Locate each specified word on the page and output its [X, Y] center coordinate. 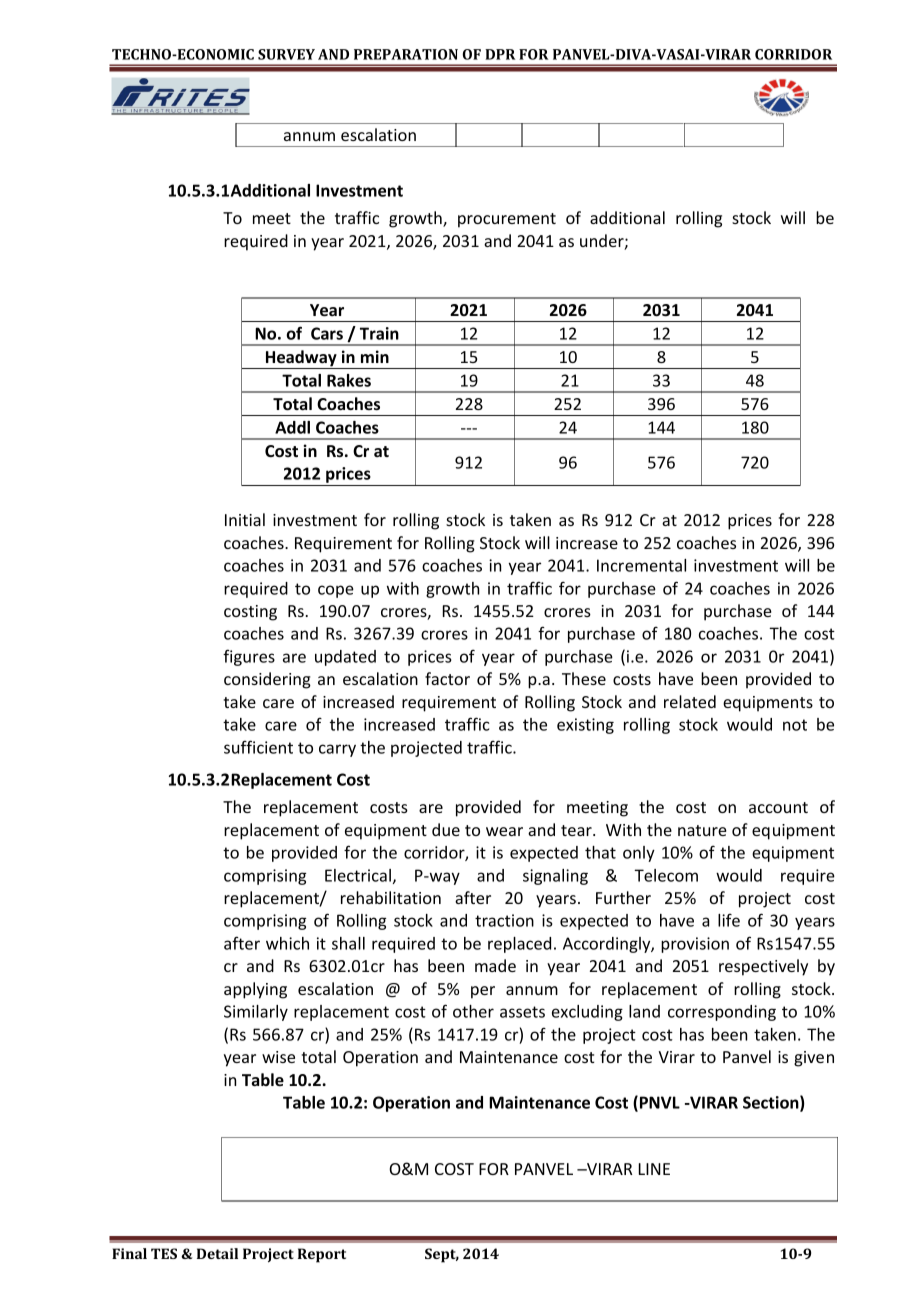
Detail [217, 1253]
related [690, 701]
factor [447, 678]
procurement [507, 220]
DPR [500, 54]
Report [322, 1255]
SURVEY [286, 54]
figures [249, 657]
